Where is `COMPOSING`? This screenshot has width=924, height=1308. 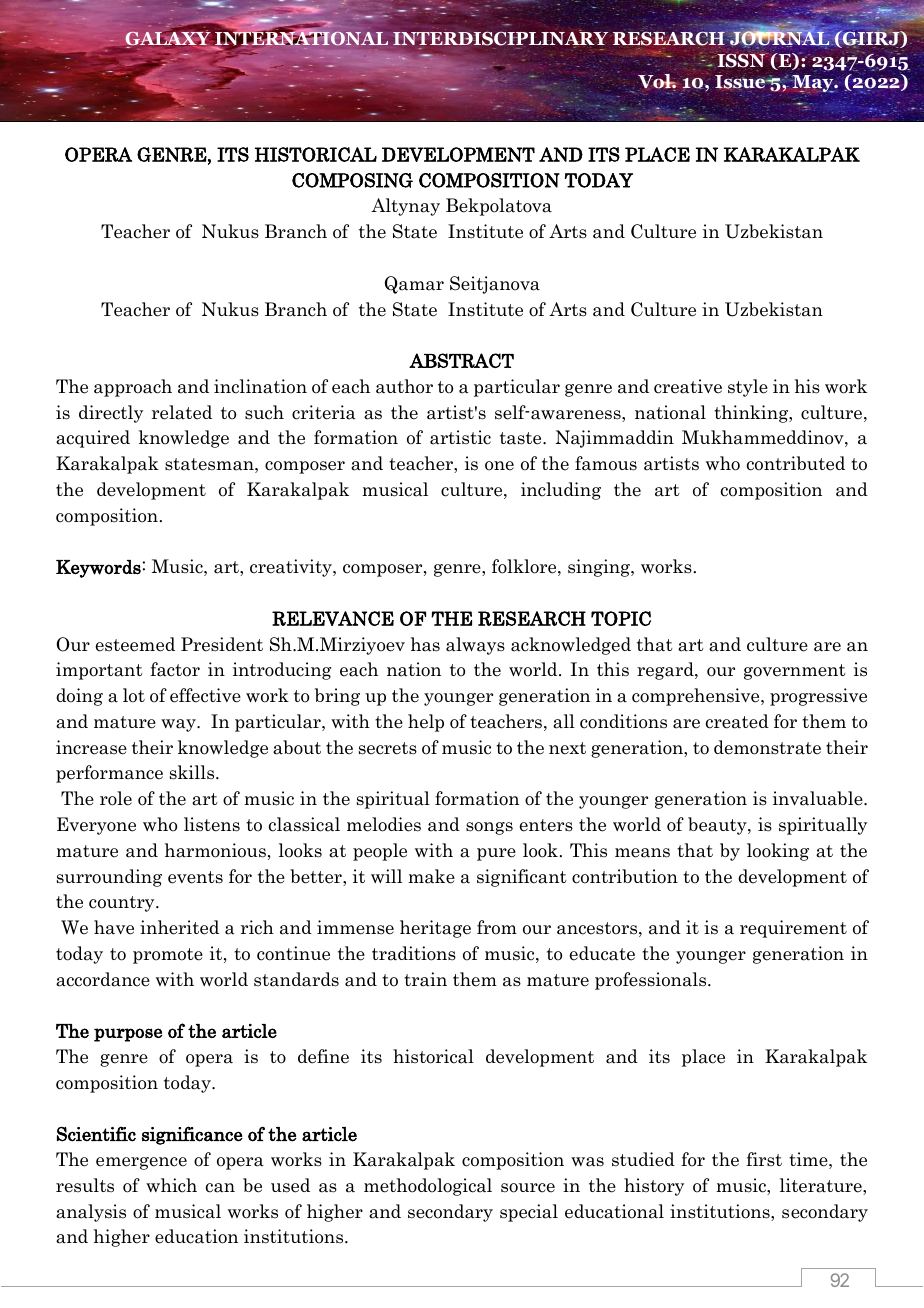 COMPOSING is located at coordinates (352, 180).
